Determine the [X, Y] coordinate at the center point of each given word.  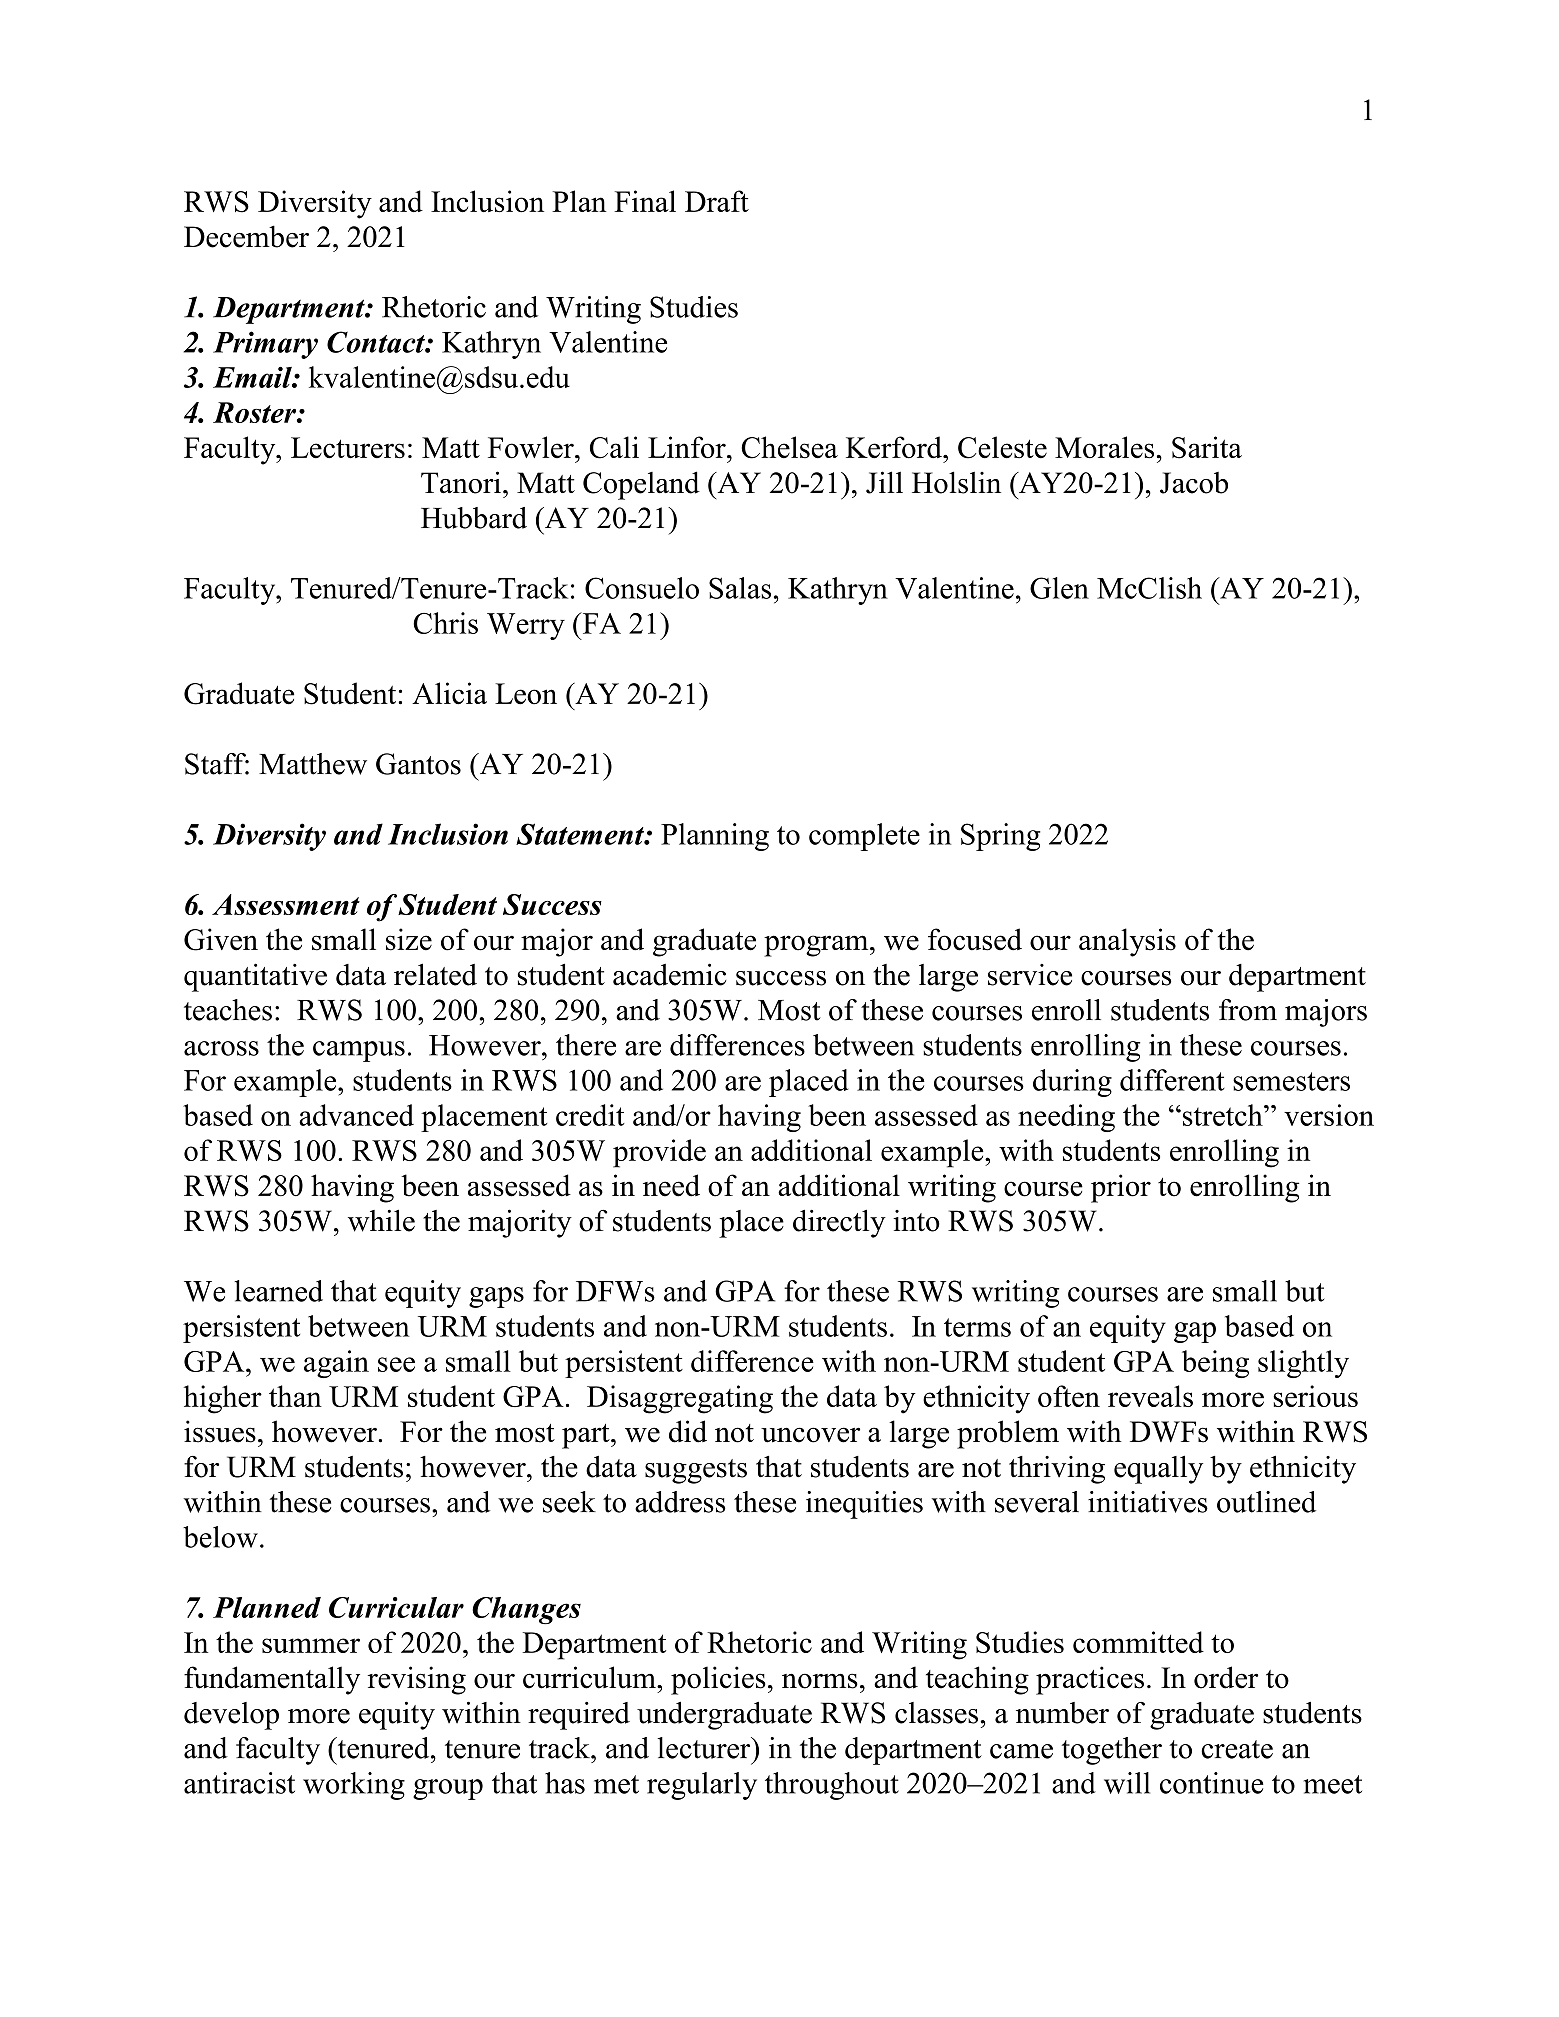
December [246, 236]
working [354, 1786]
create [1237, 1749]
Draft [717, 201]
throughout [832, 1786]
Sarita [1207, 447]
